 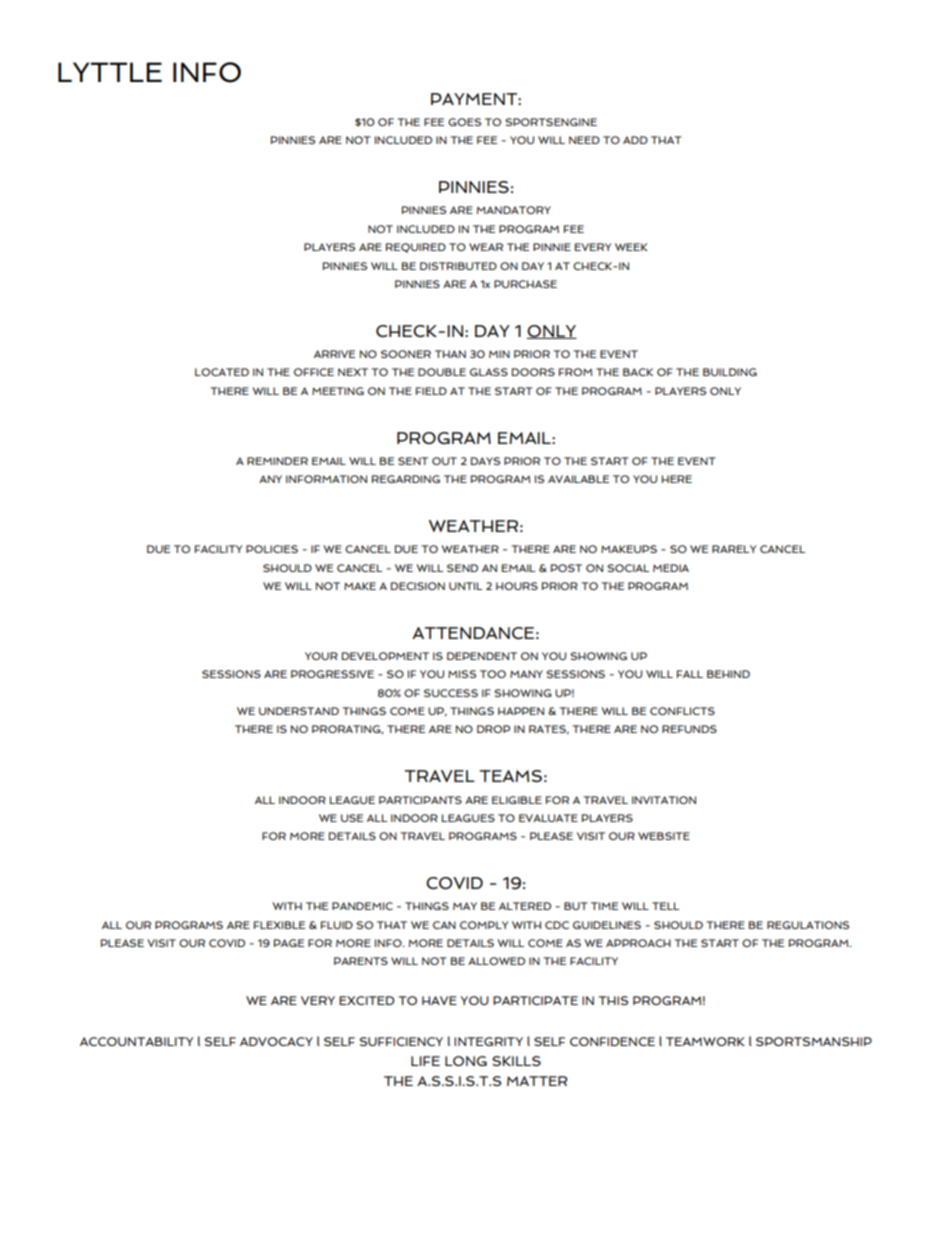 What do you see at coordinates (416, 248) in the screenshot?
I see `REQUIRED` at bounding box center [416, 248].
